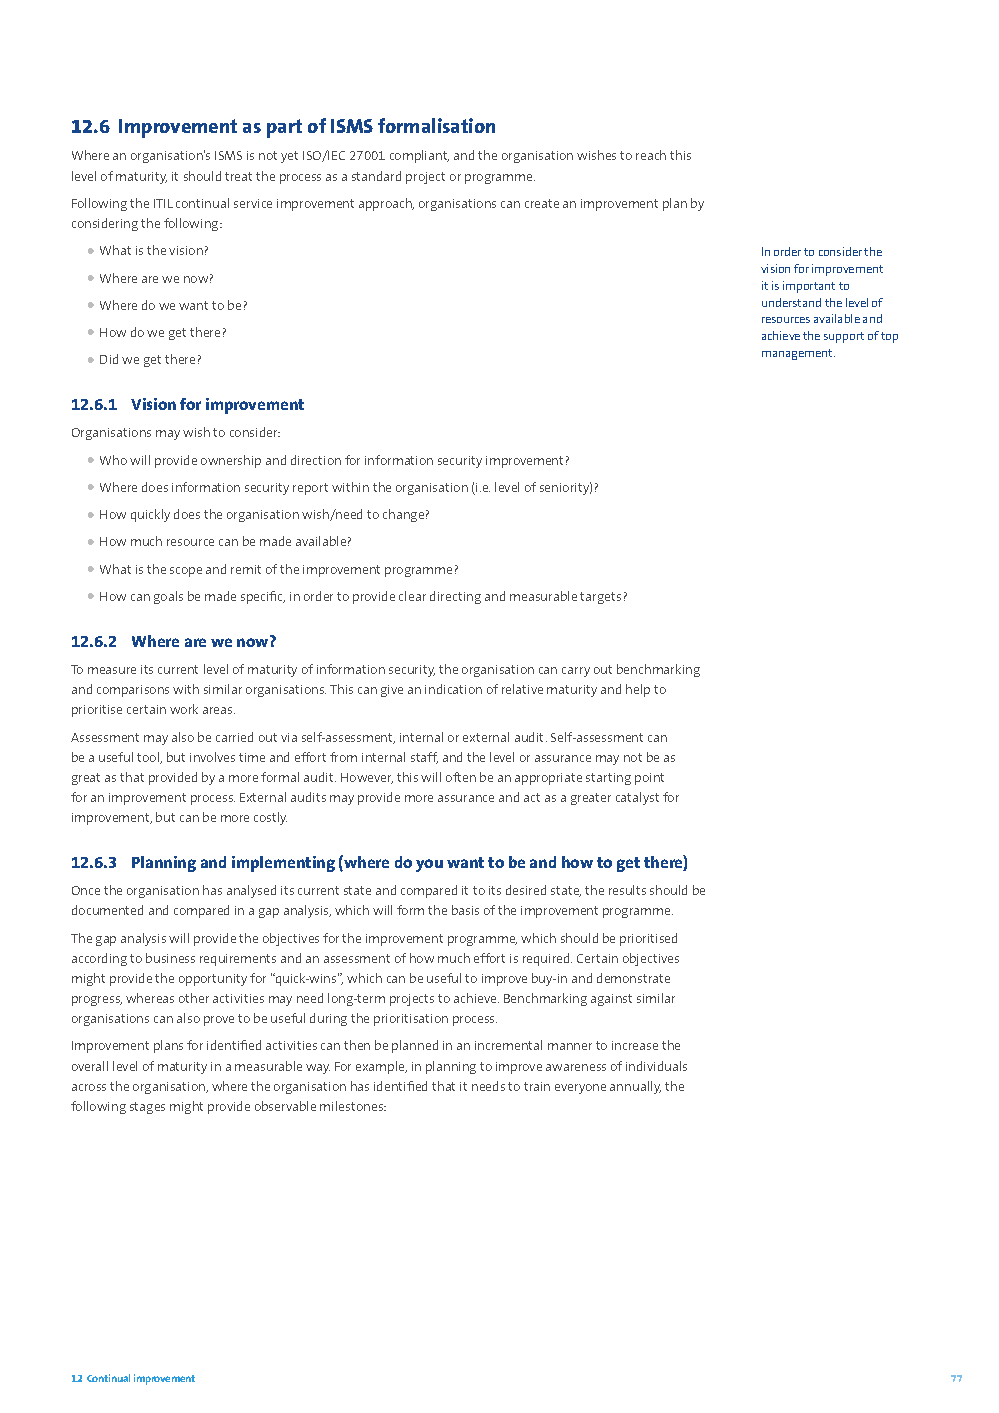  I want to click on Did, so click(109, 359).
